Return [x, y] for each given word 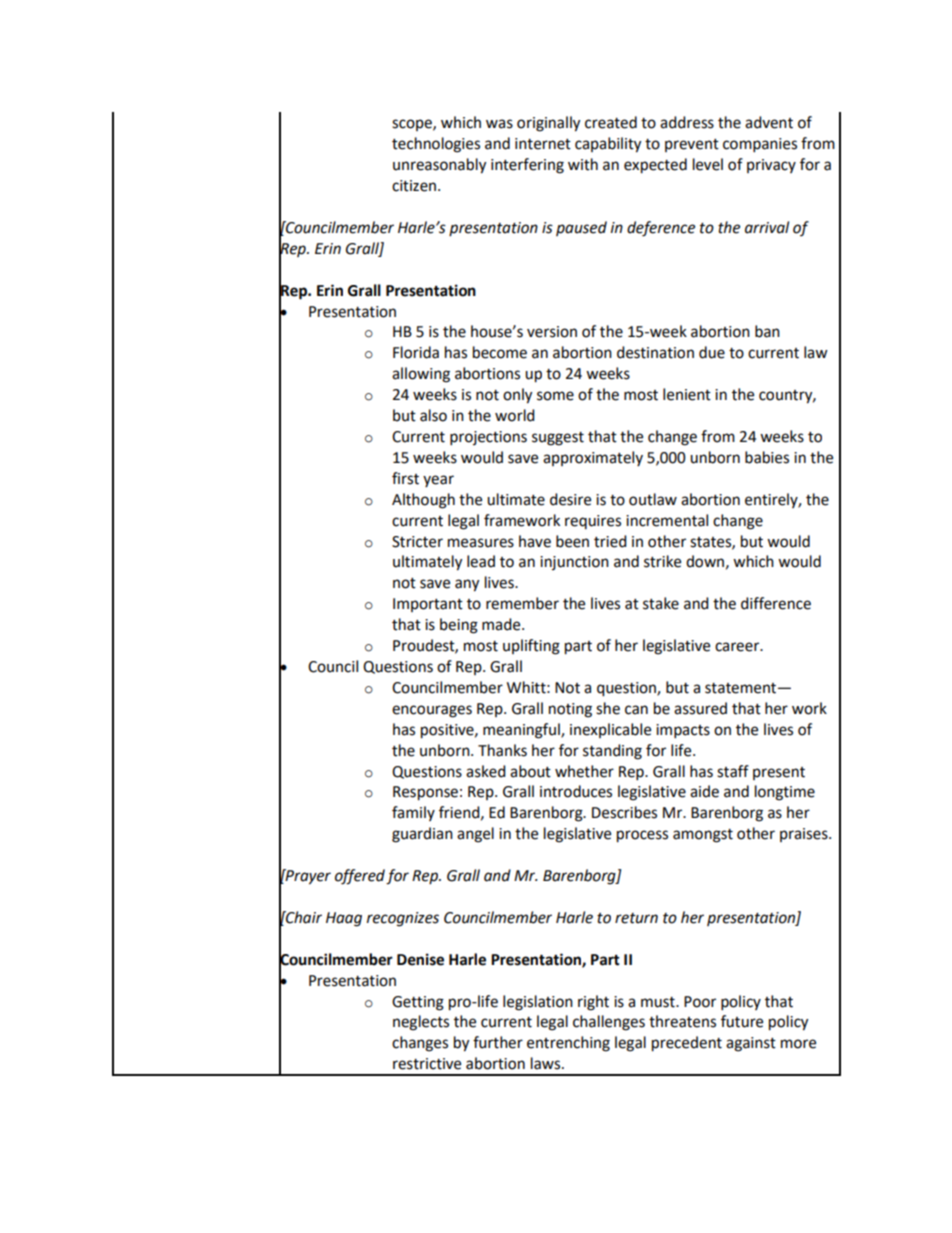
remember [522, 603]
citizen [415, 186]
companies [760, 145]
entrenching [568, 1044]
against [751, 1044]
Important [428, 605]
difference [776, 603]
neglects [421, 1023]
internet [543, 144]
